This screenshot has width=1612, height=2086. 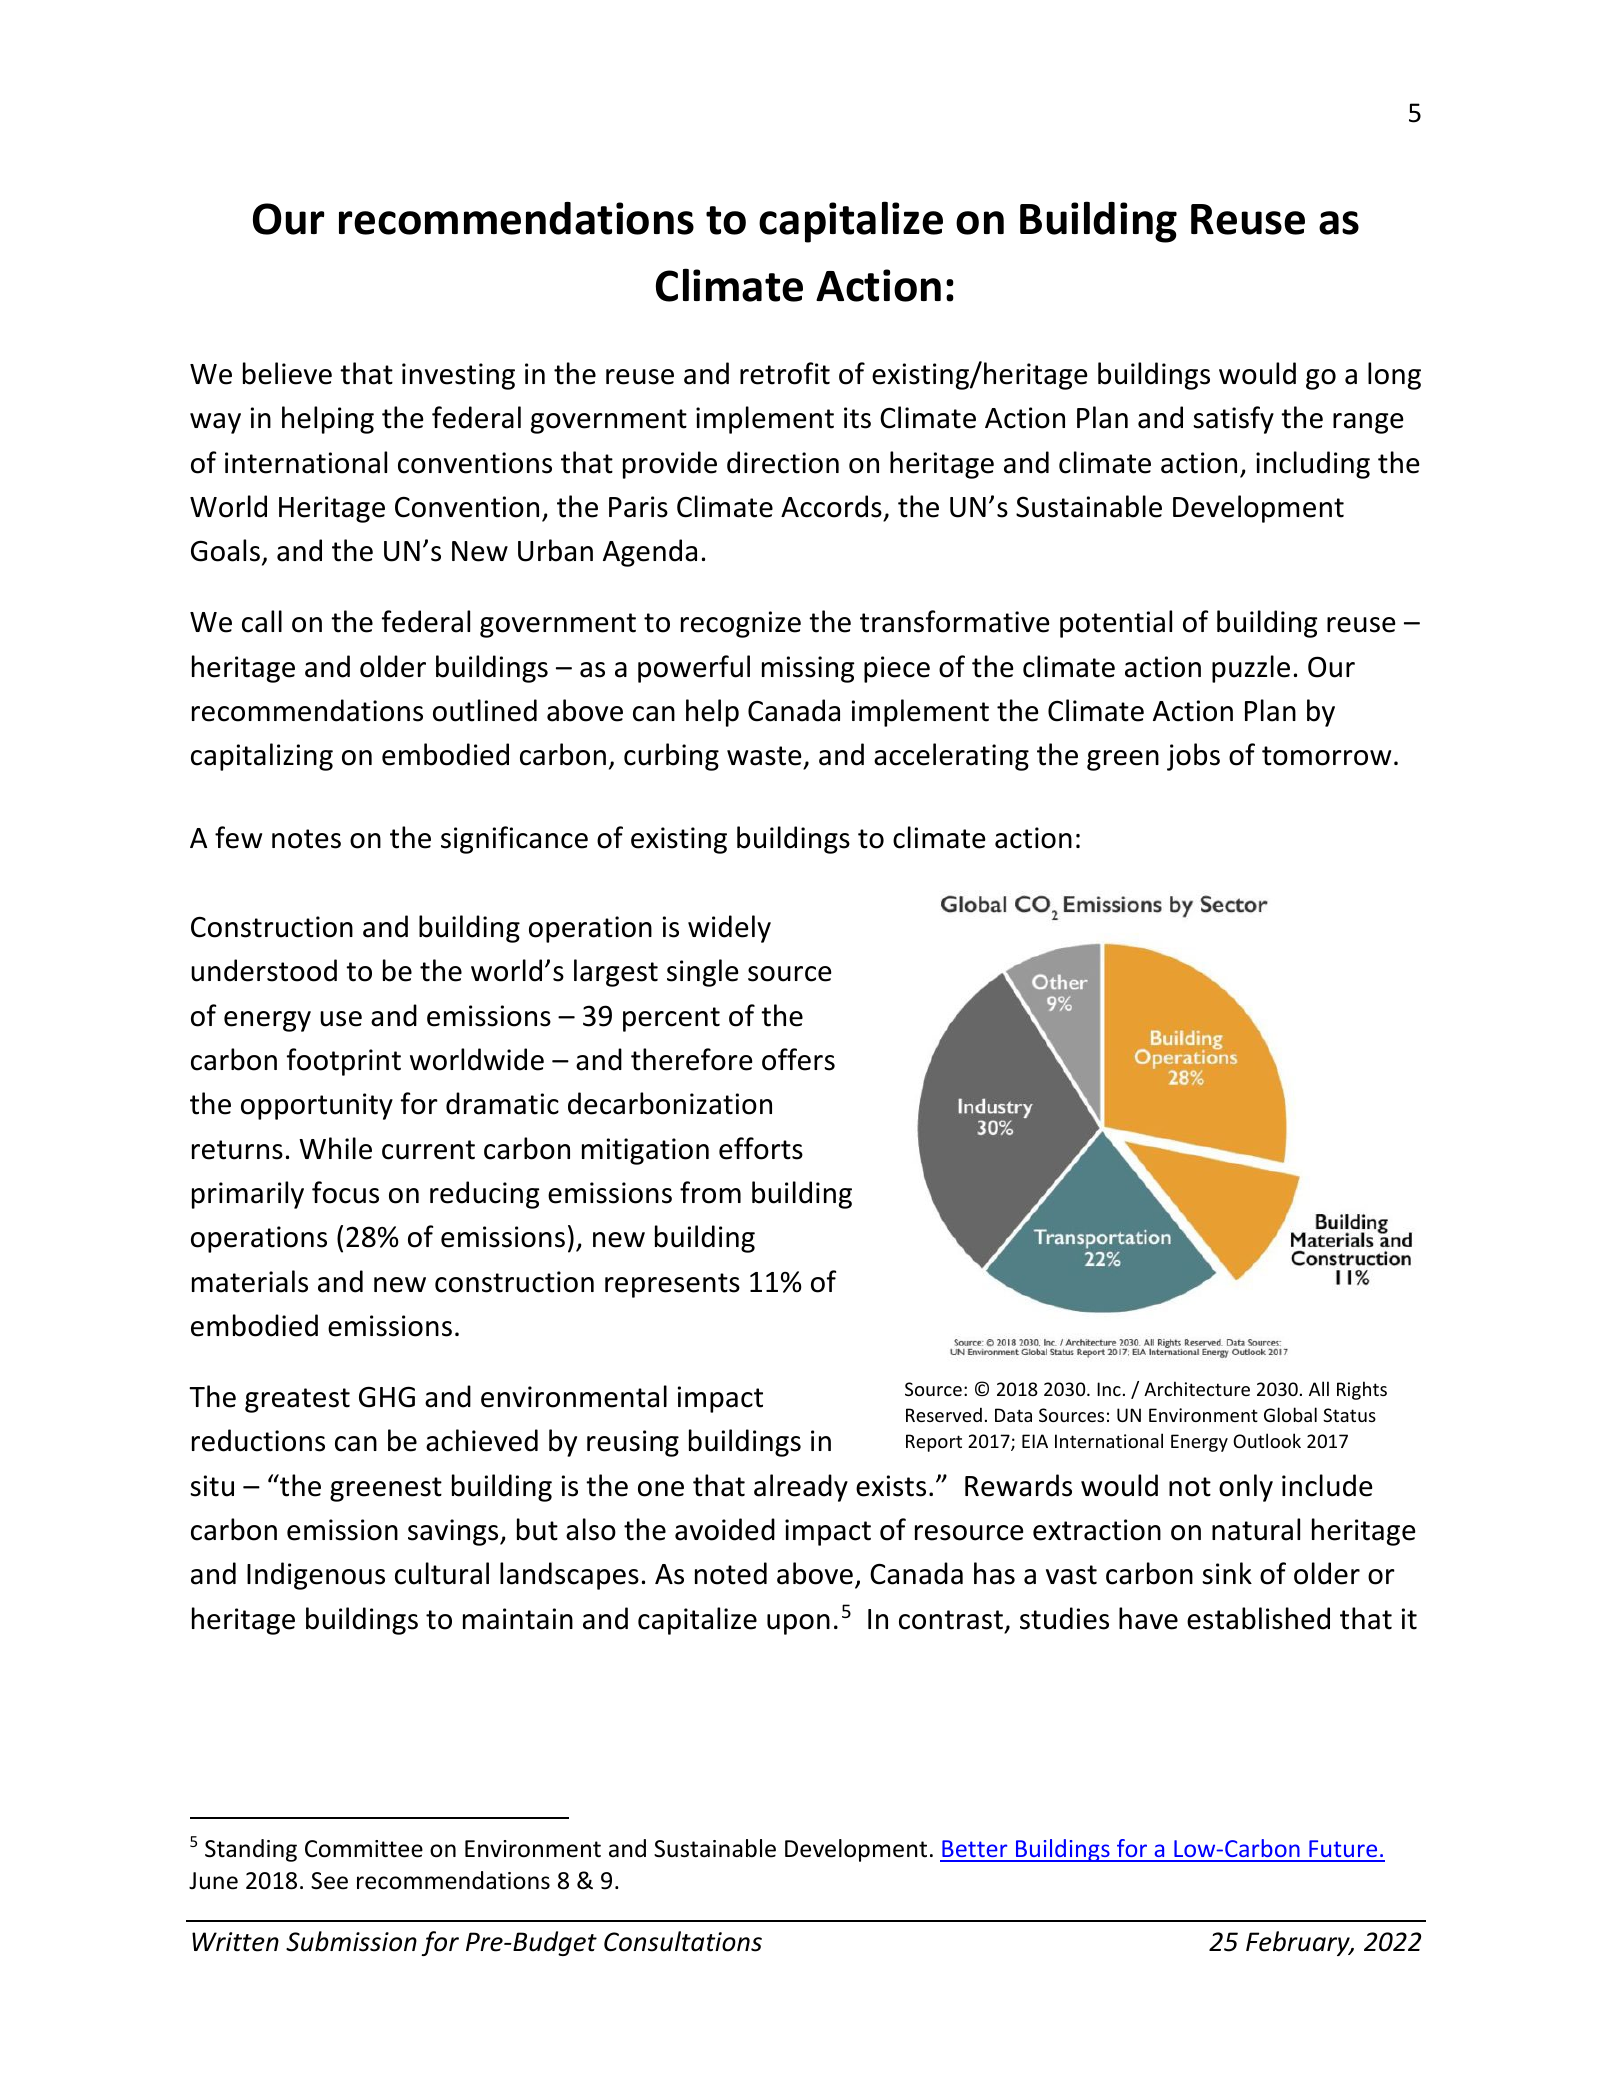 What do you see at coordinates (683, 1941) in the screenshot?
I see `Consultations` at bounding box center [683, 1941].
